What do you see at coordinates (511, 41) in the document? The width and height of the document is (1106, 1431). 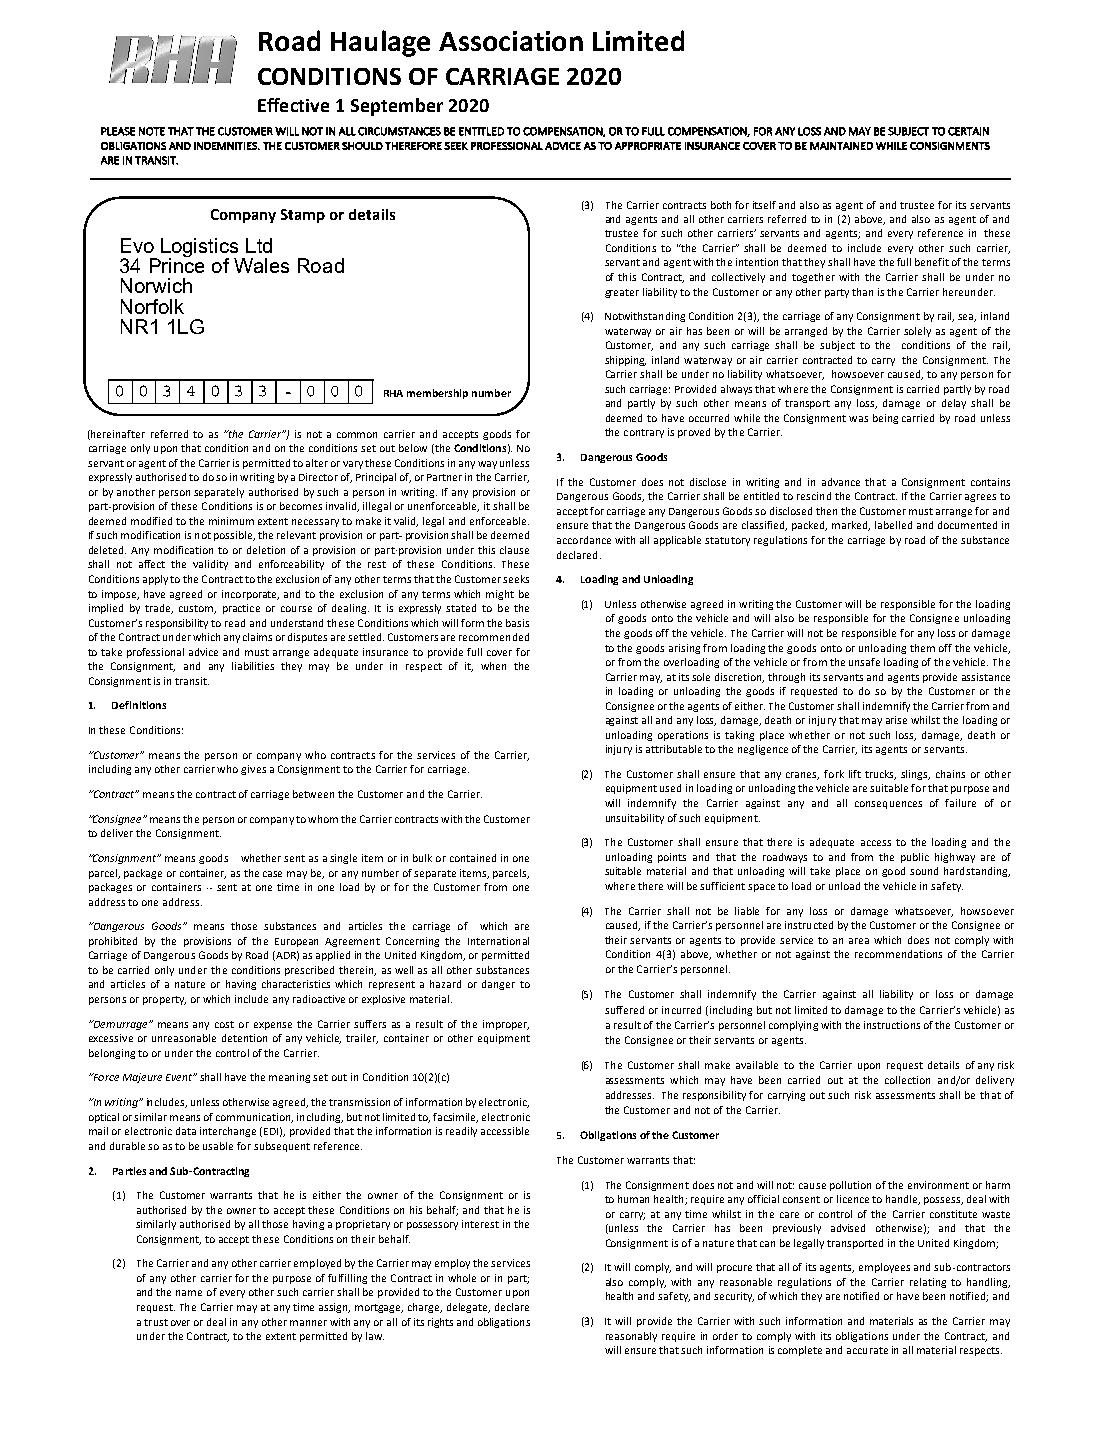 I see `Association` at bounding box center [511, 41].
